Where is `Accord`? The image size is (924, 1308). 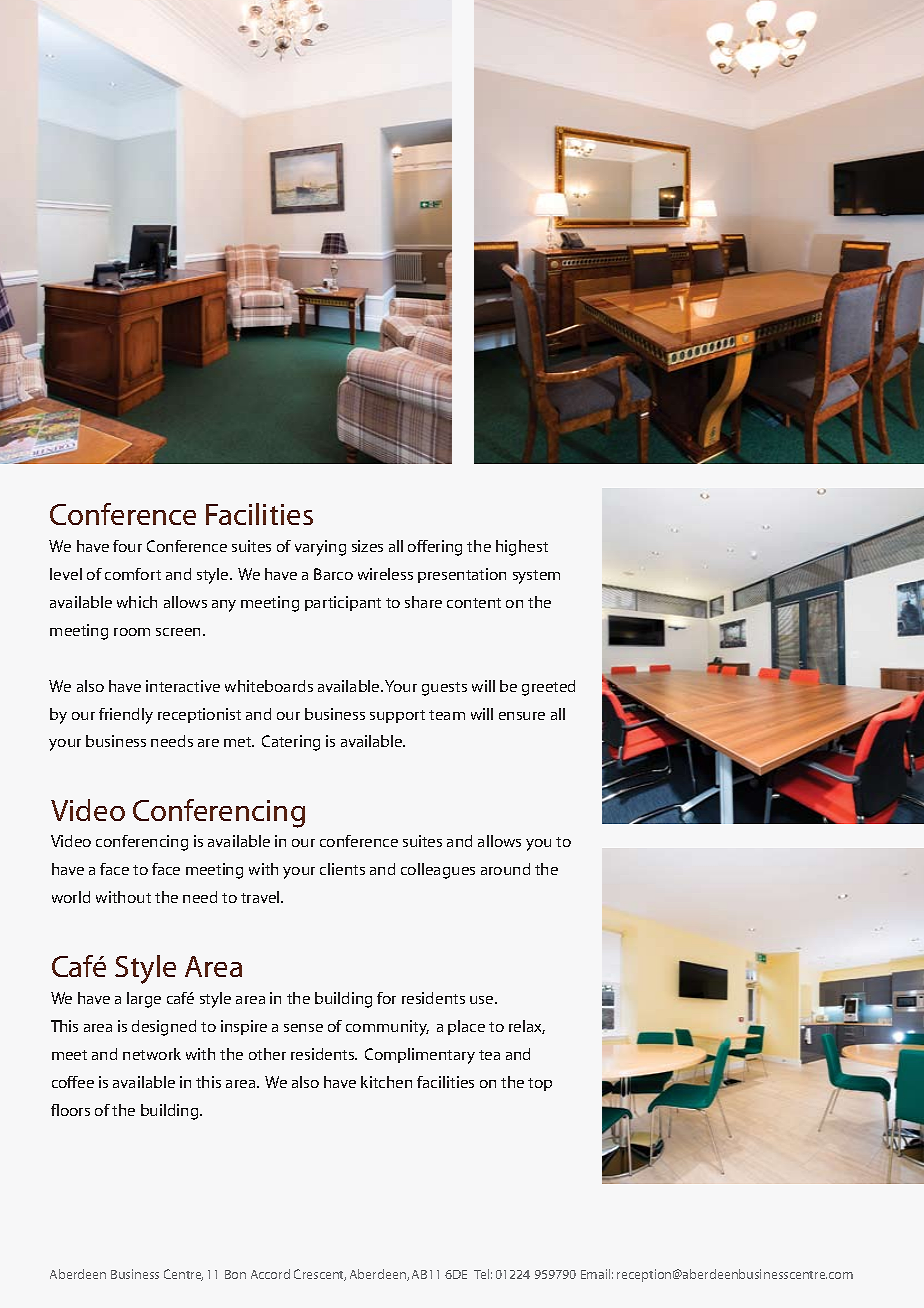
Accord is located at coordinates (270, 1274).
